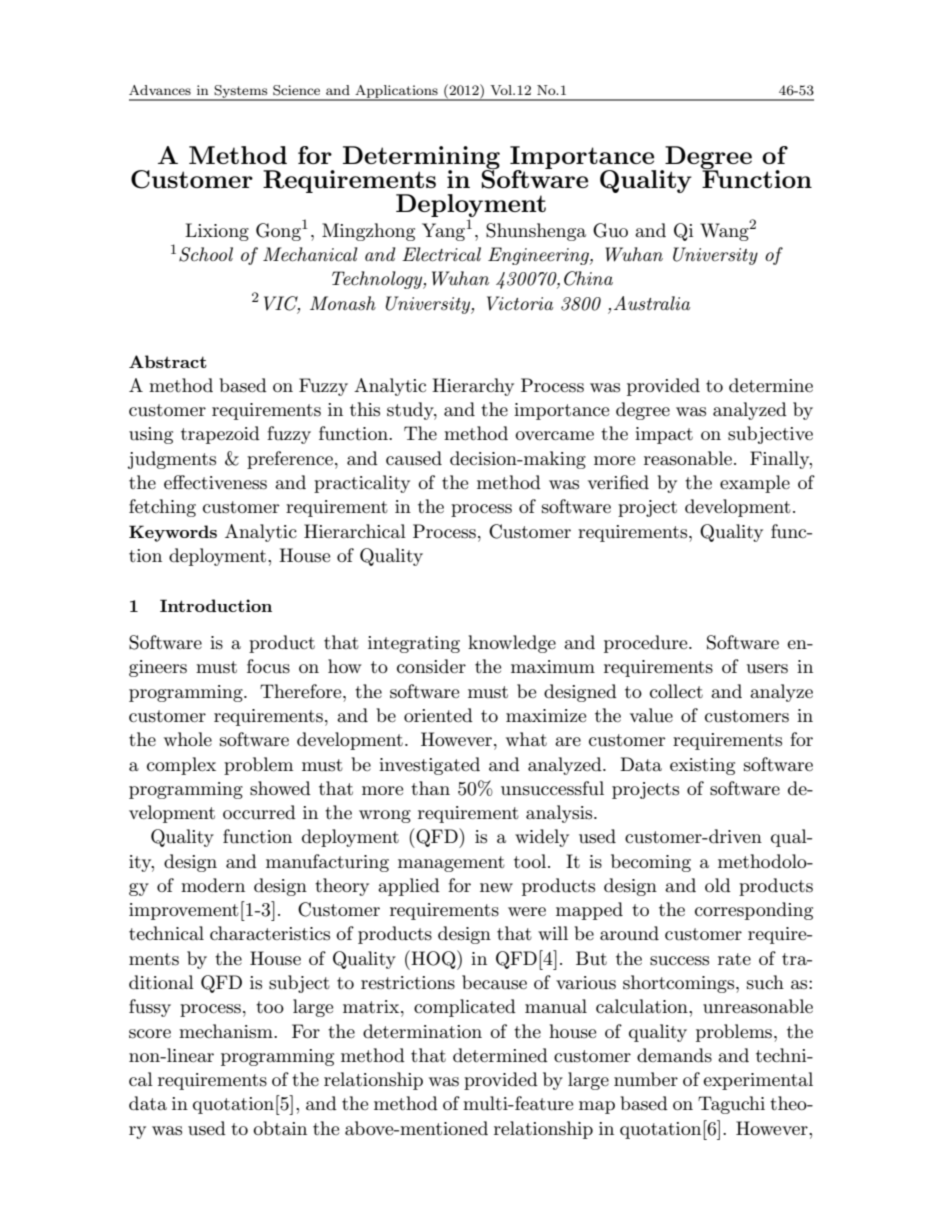 This screenshot has height=1219, width=939. I want to click on Hierarchy, so click(473, 387).
